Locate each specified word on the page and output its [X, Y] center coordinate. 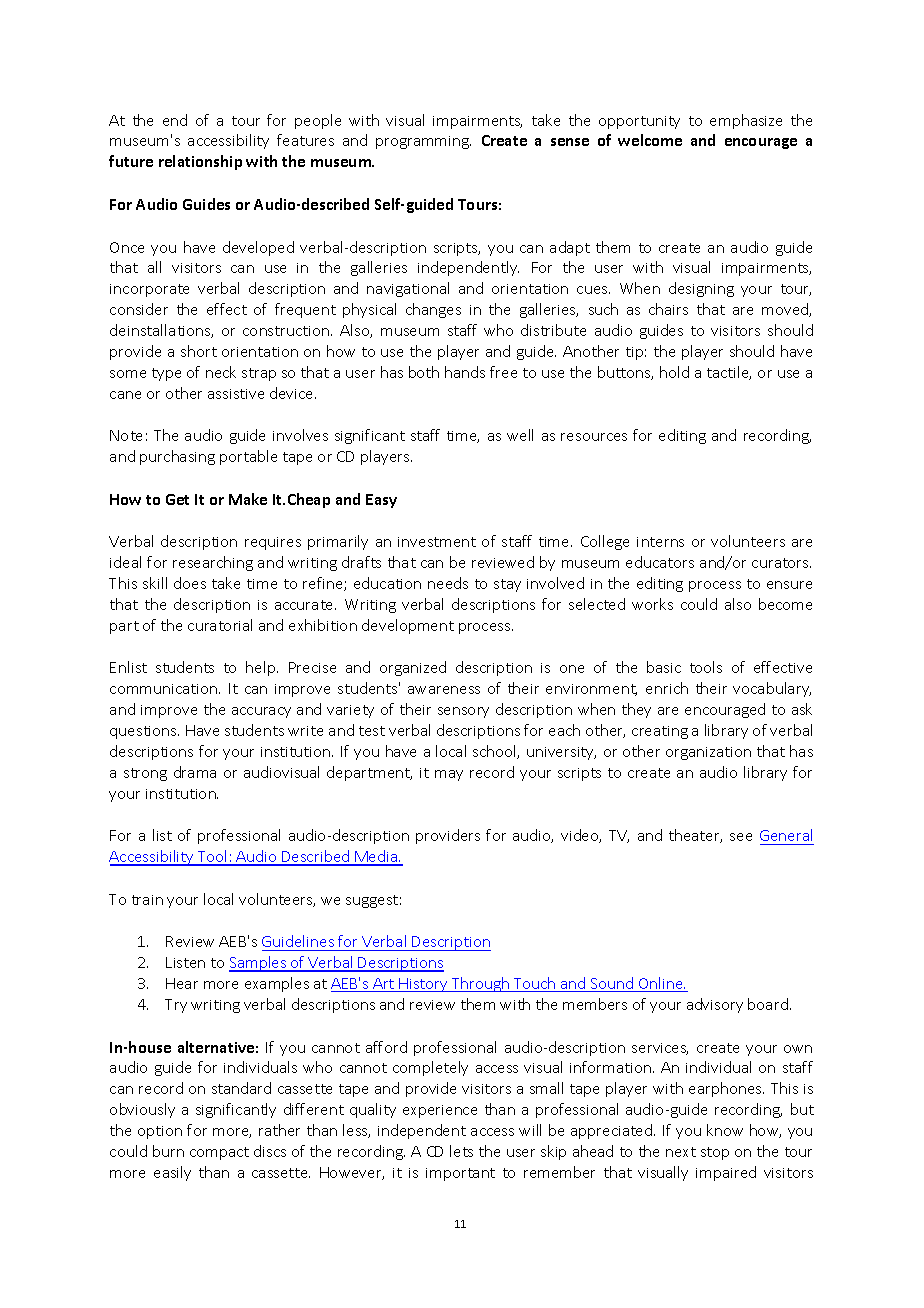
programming [423, 142]
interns [660, 542]
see [741, 837]
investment [437, 542]
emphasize [746, 121]
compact [219, 1153]
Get [177, 499]
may [449, 775]
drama [195, 772]
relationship [200, 162]
